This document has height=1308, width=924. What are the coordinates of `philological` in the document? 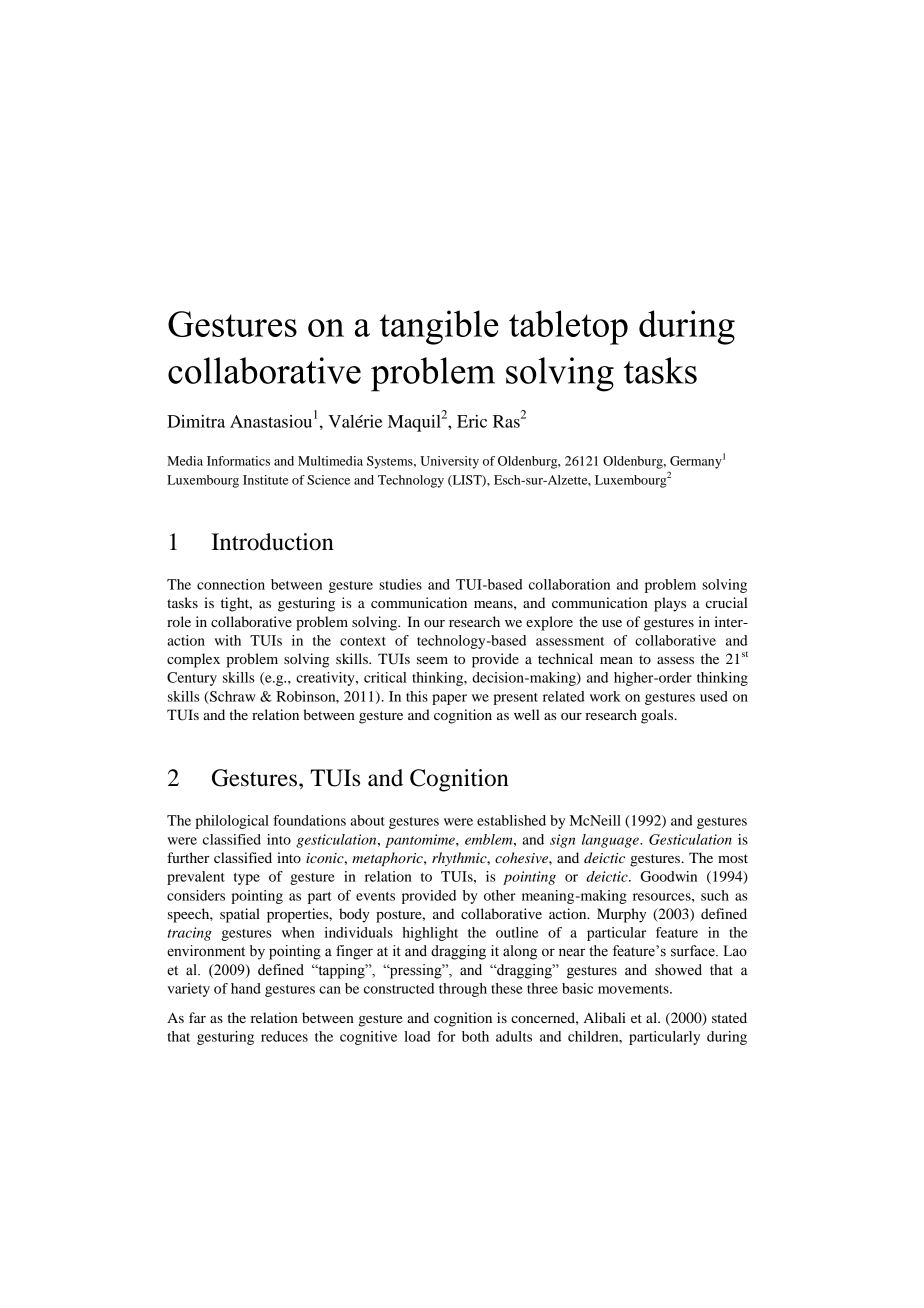 It's located at (232, 822).
